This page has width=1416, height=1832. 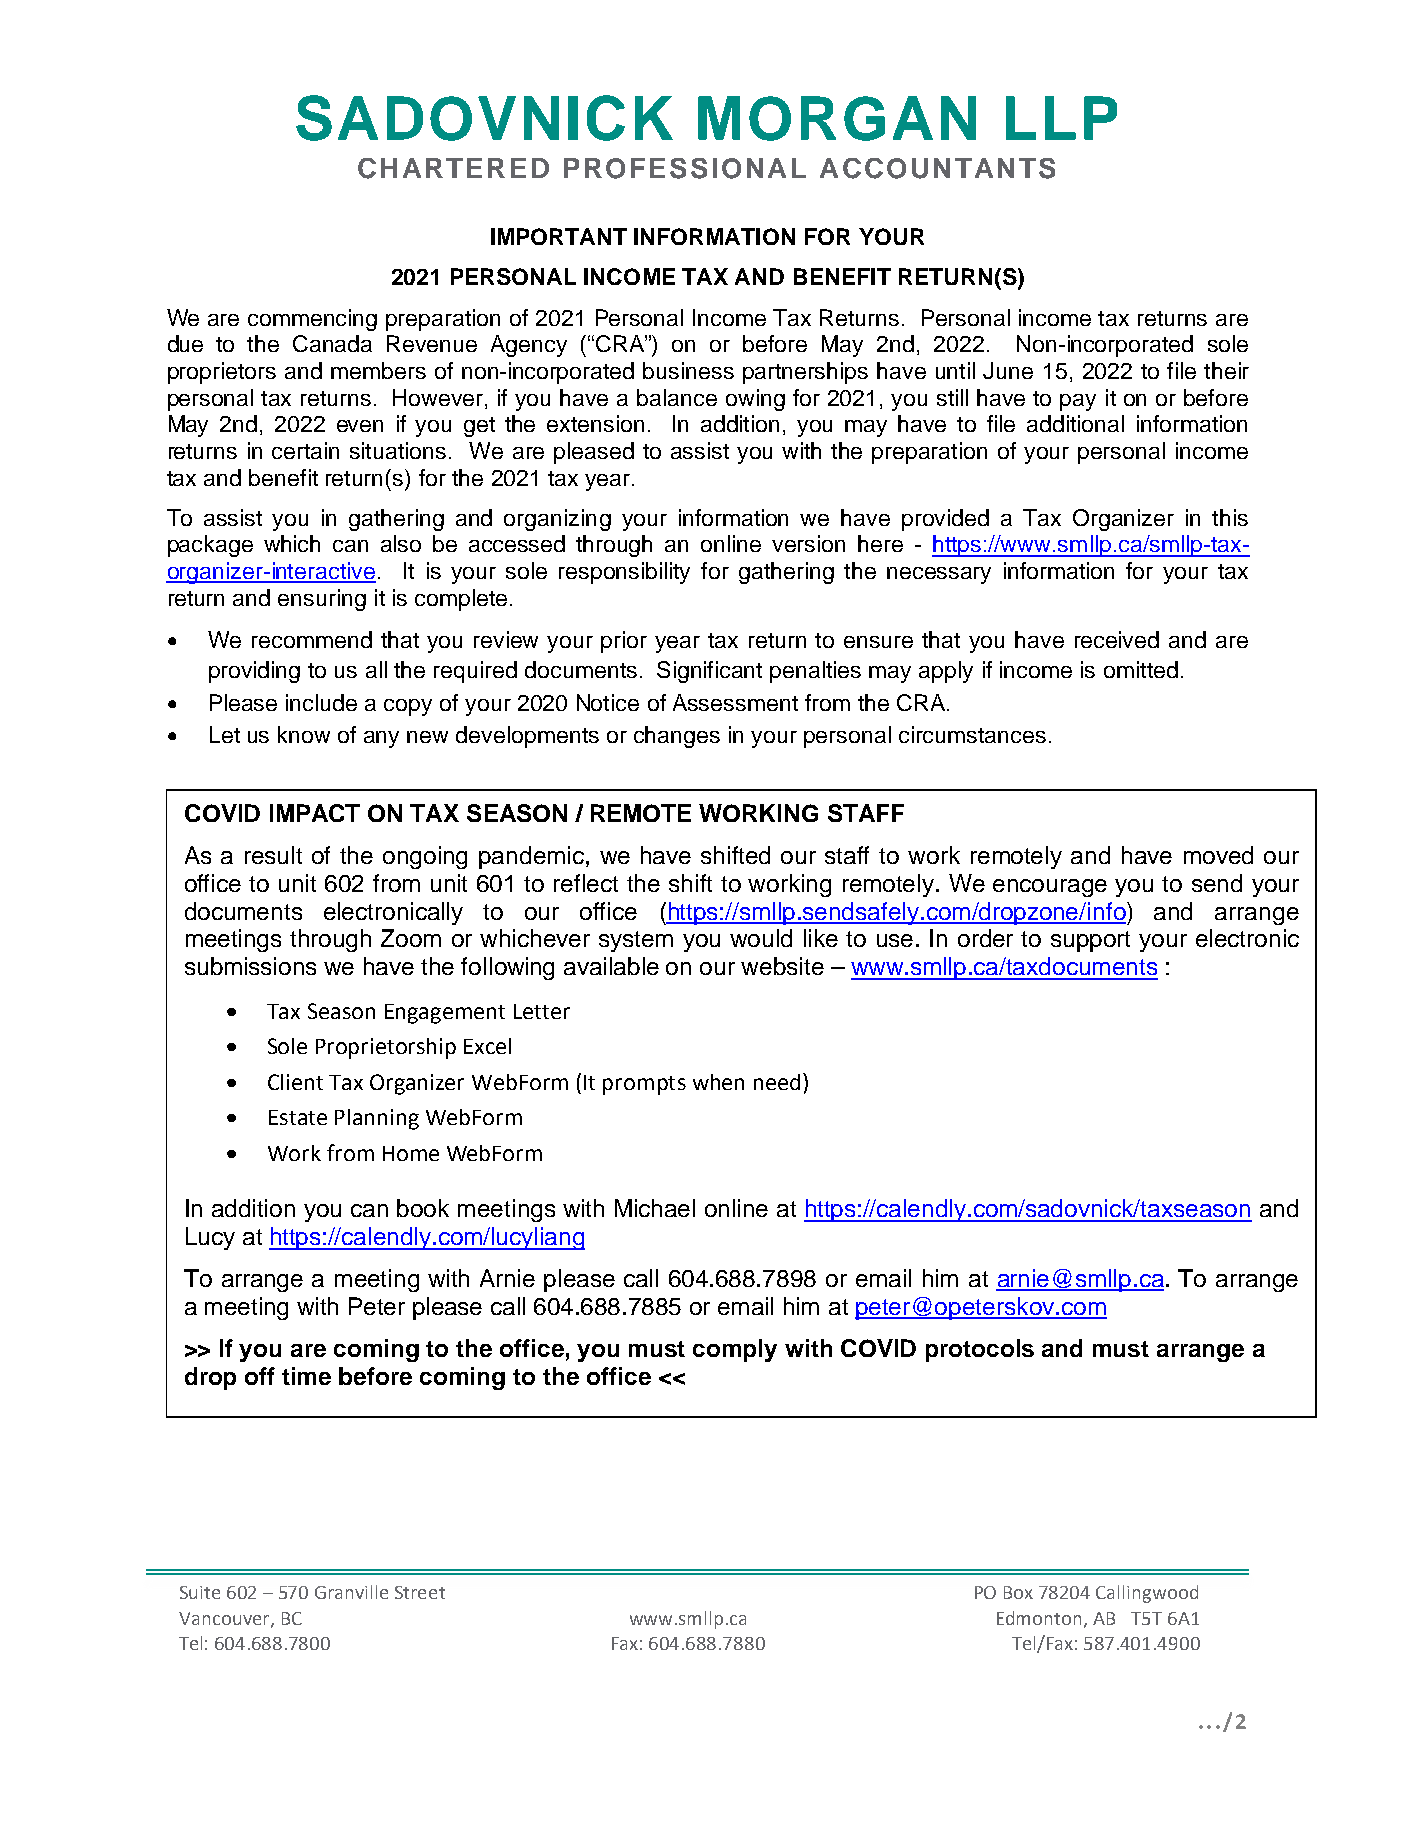 I want to click on Significant, so click(x=709, y=672).
